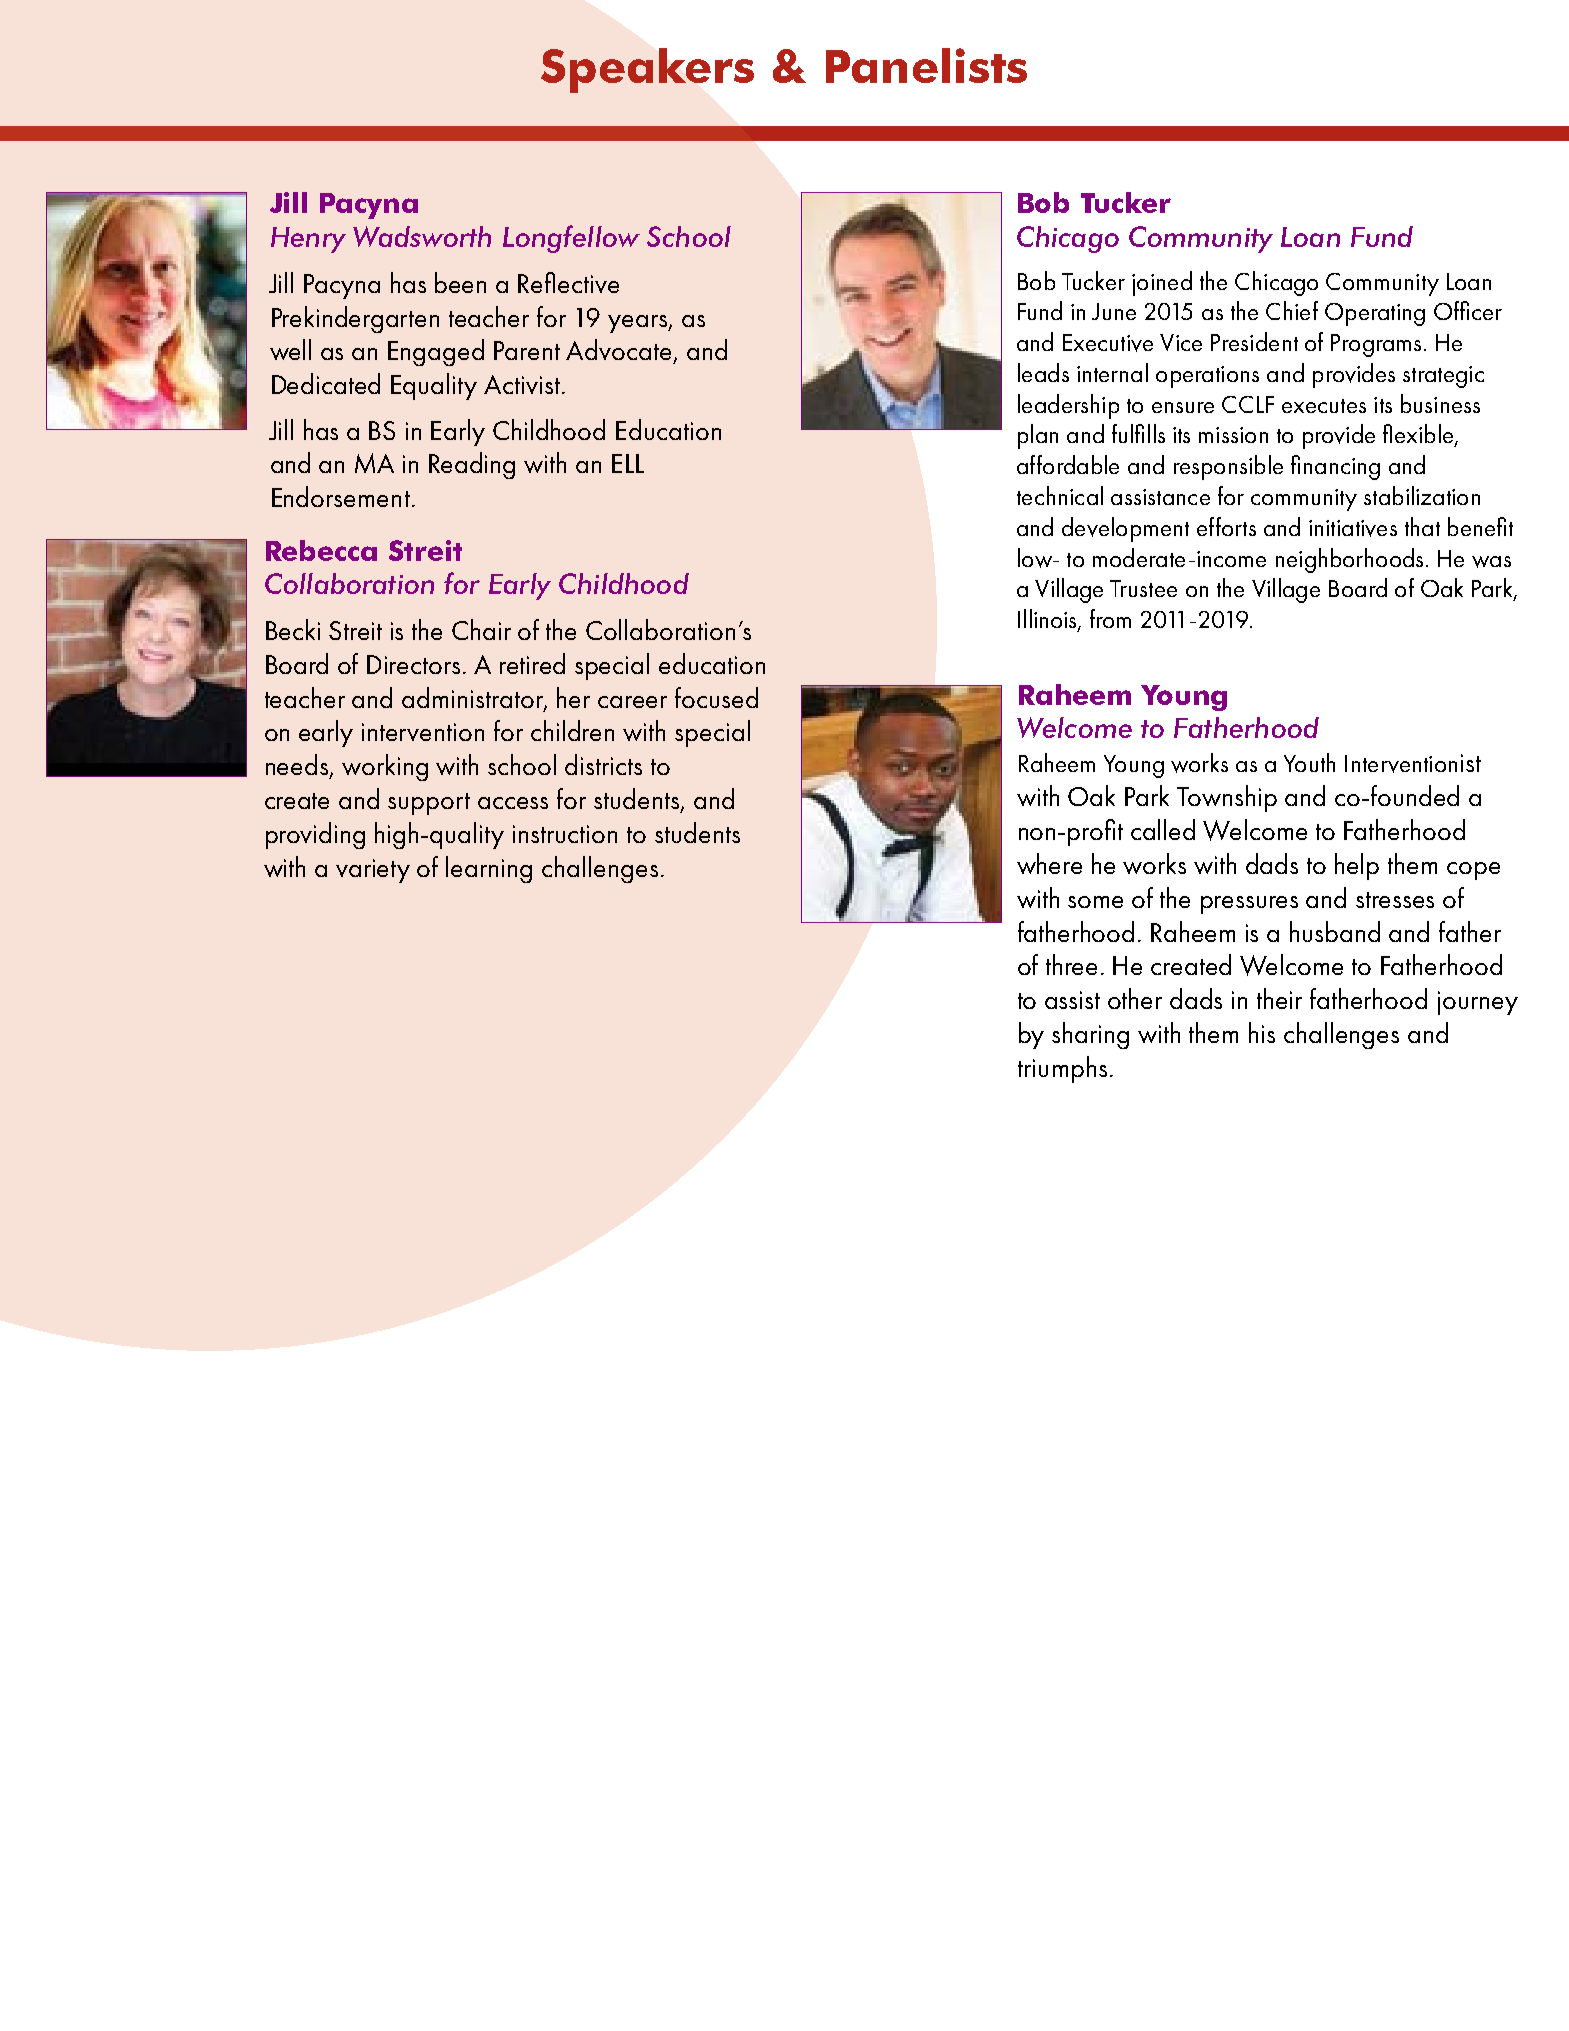 This image has height=2031, width=1569. Describe the element at coordinates (926, 65) in the image. I see `Panelists` at that location.
